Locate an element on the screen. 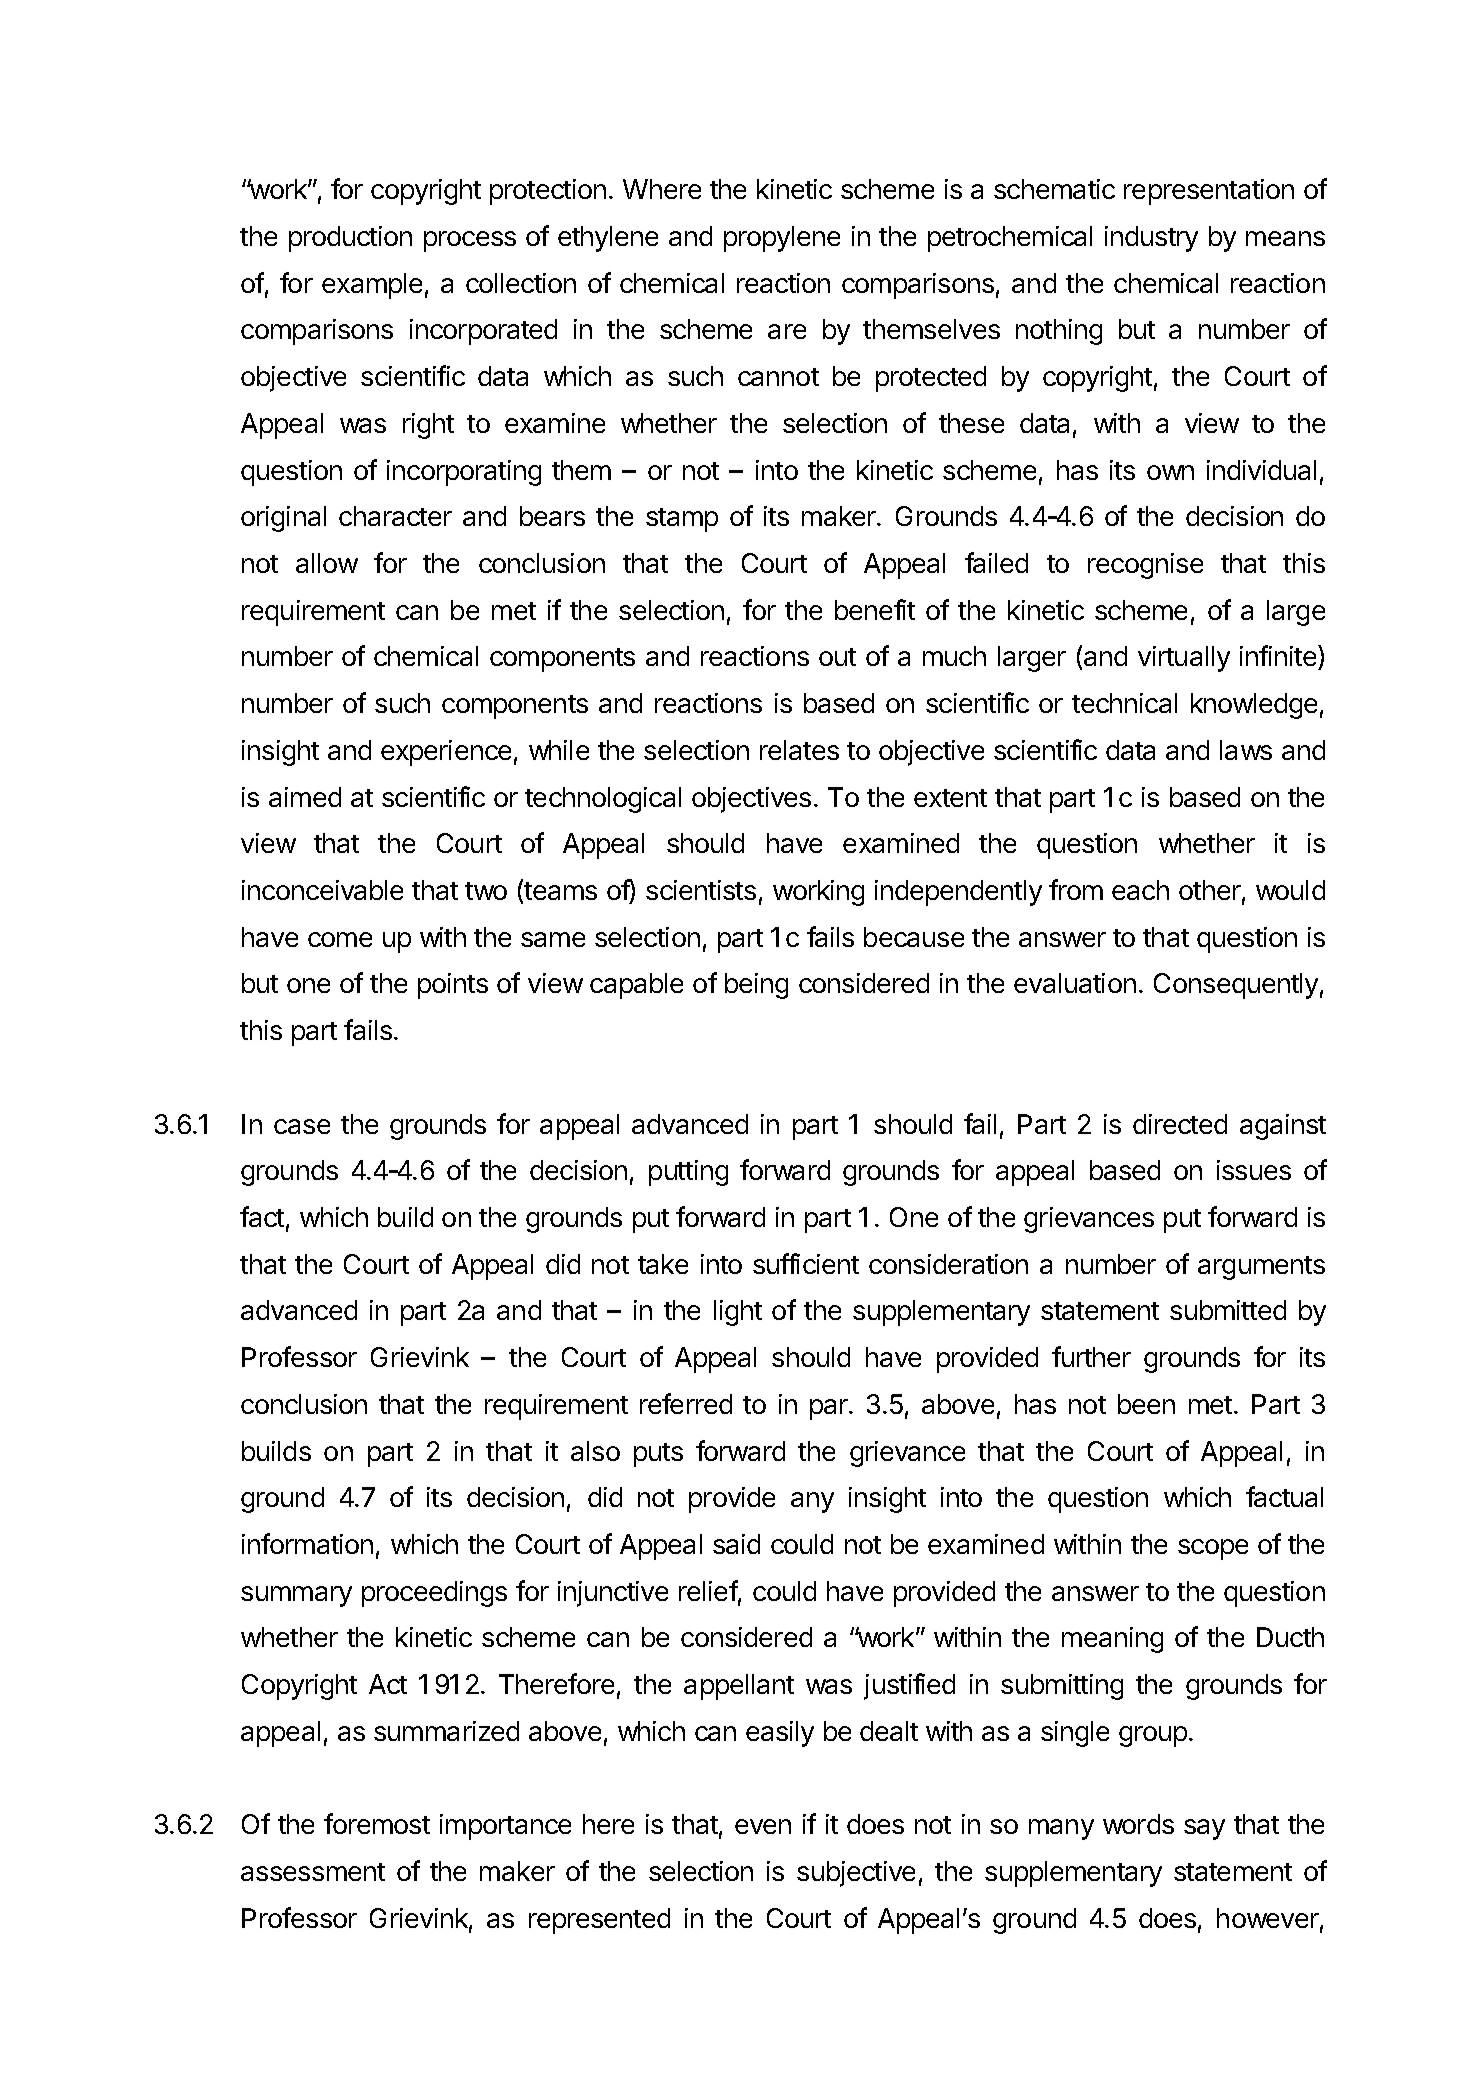 This screenshot has width=1465, height=2073. being is located at coordinates (756, 986).
